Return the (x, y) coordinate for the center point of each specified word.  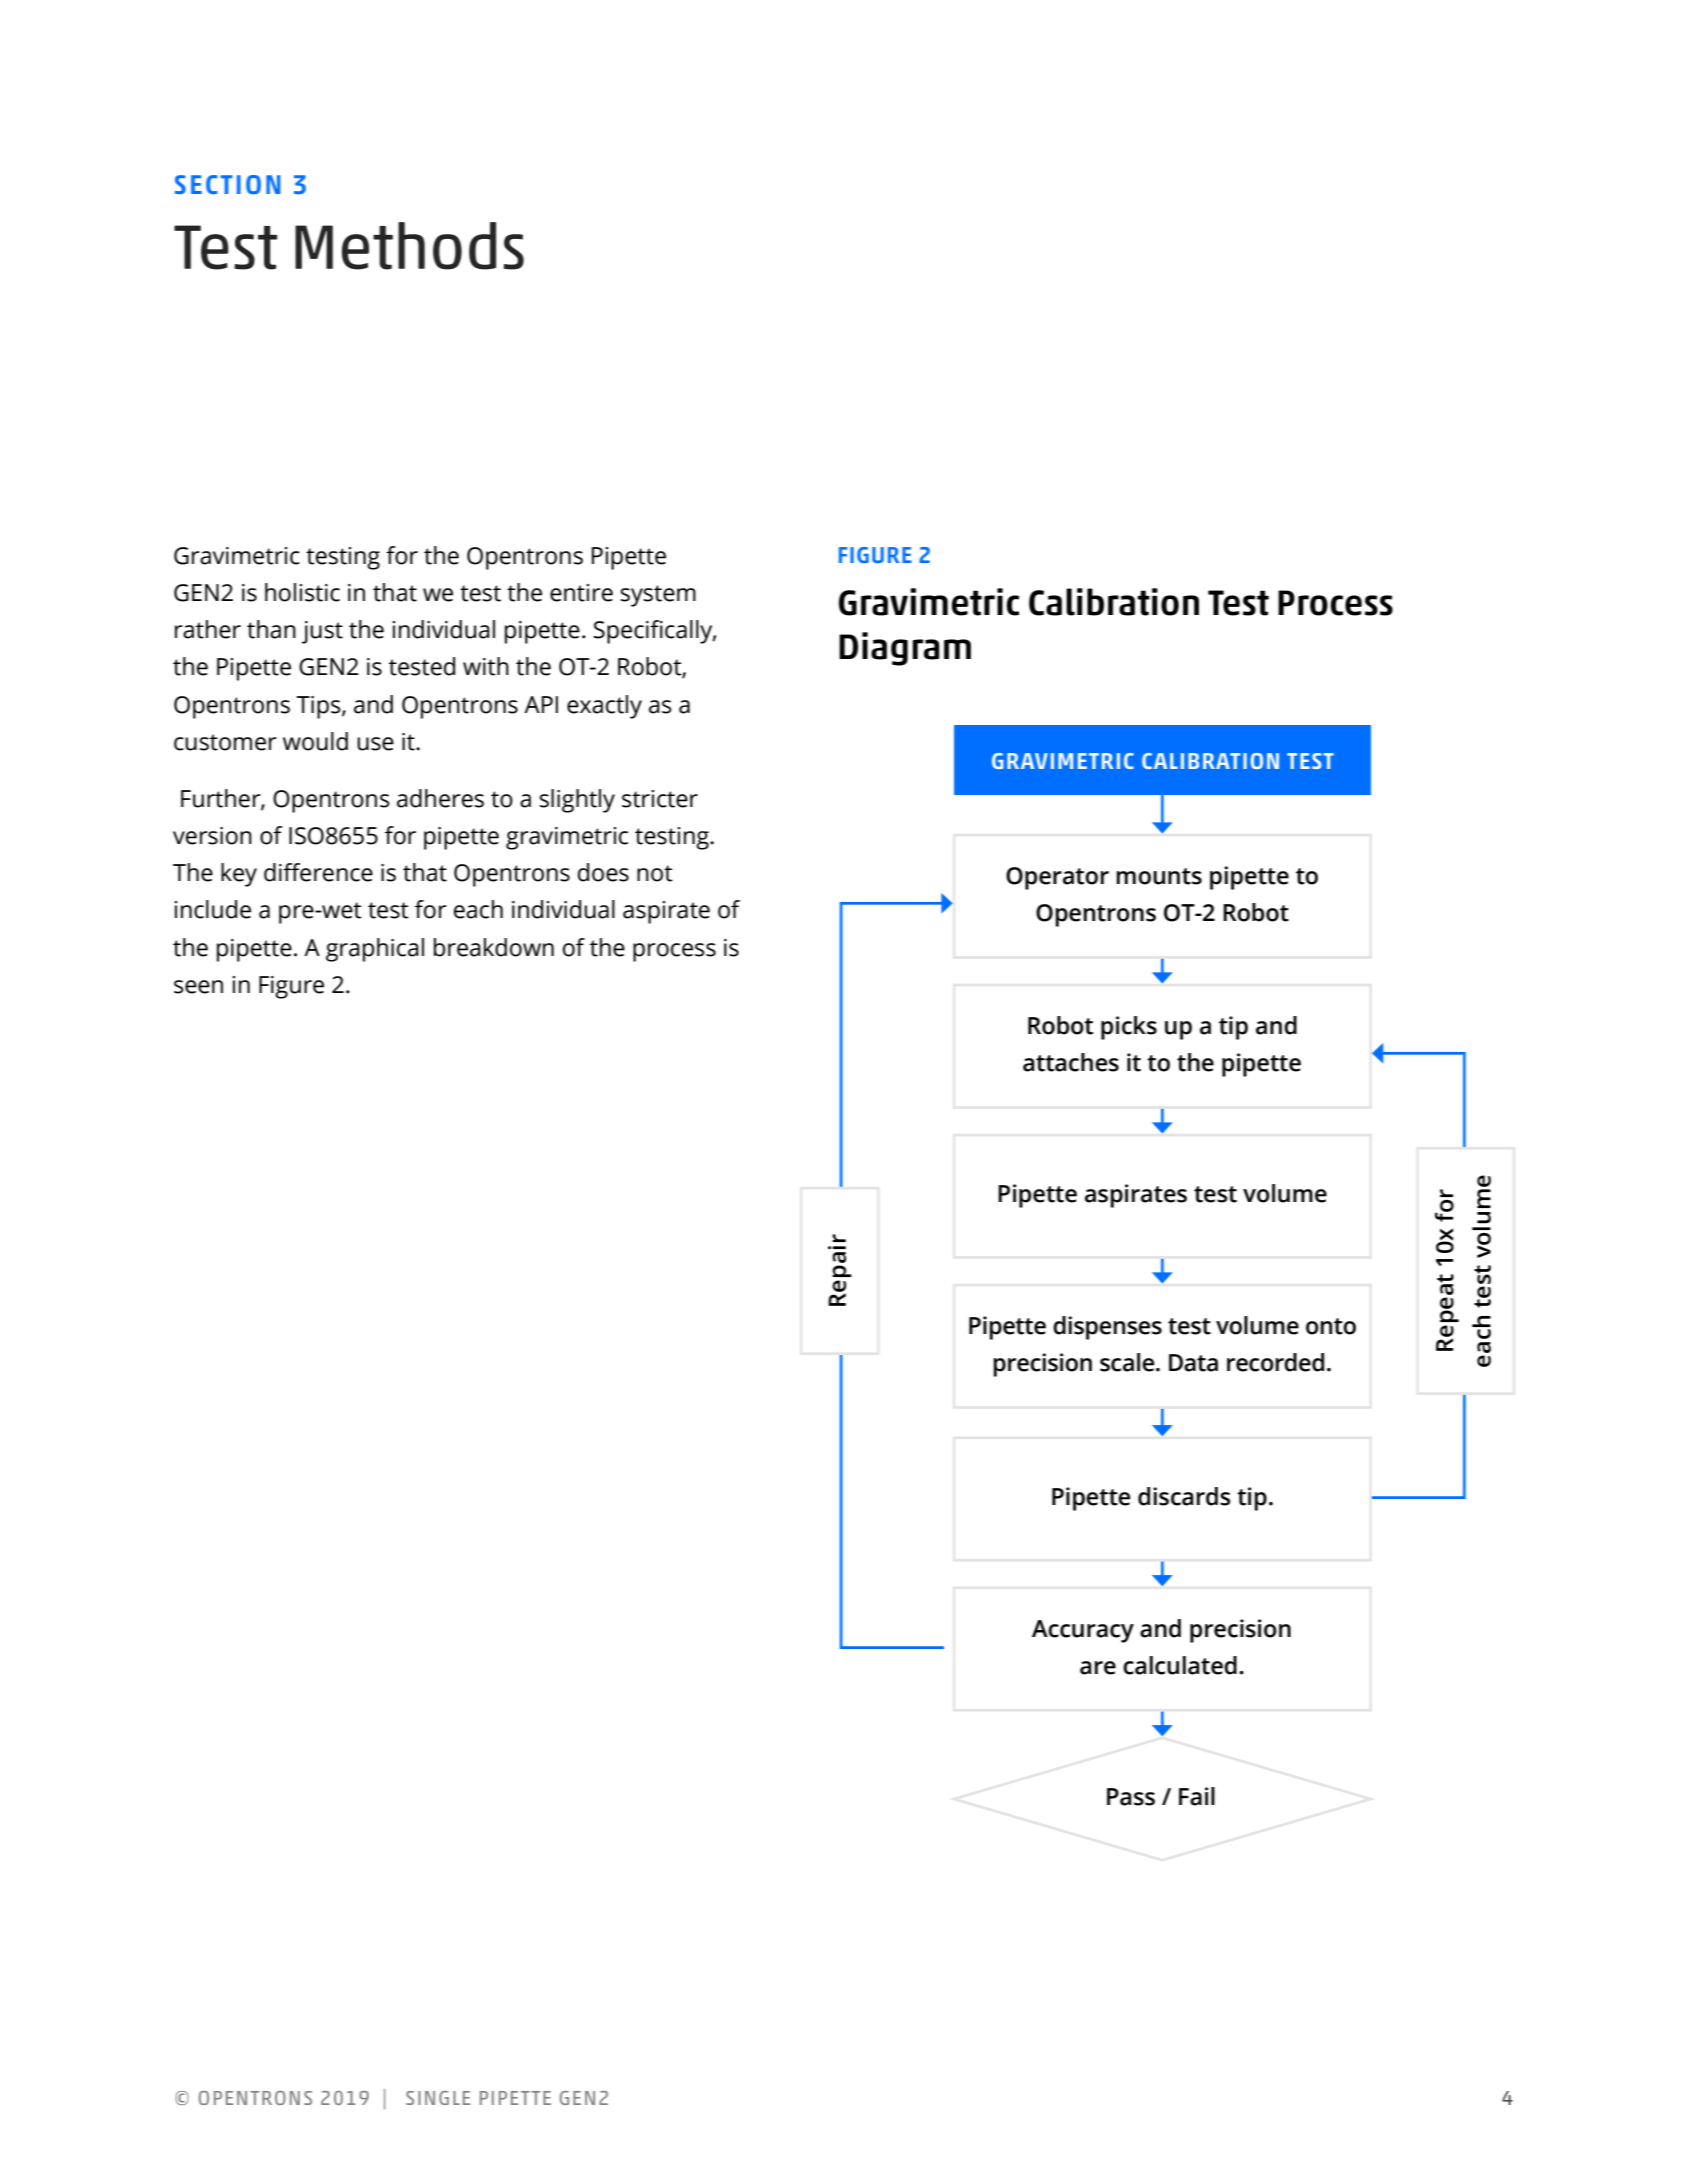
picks (1129, 1028)
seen (198, 987)
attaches (1071, 1062)
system (658, 596)
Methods (409, 246)
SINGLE (438, 2098)
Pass (1131, 1797)
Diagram (905, 649)
